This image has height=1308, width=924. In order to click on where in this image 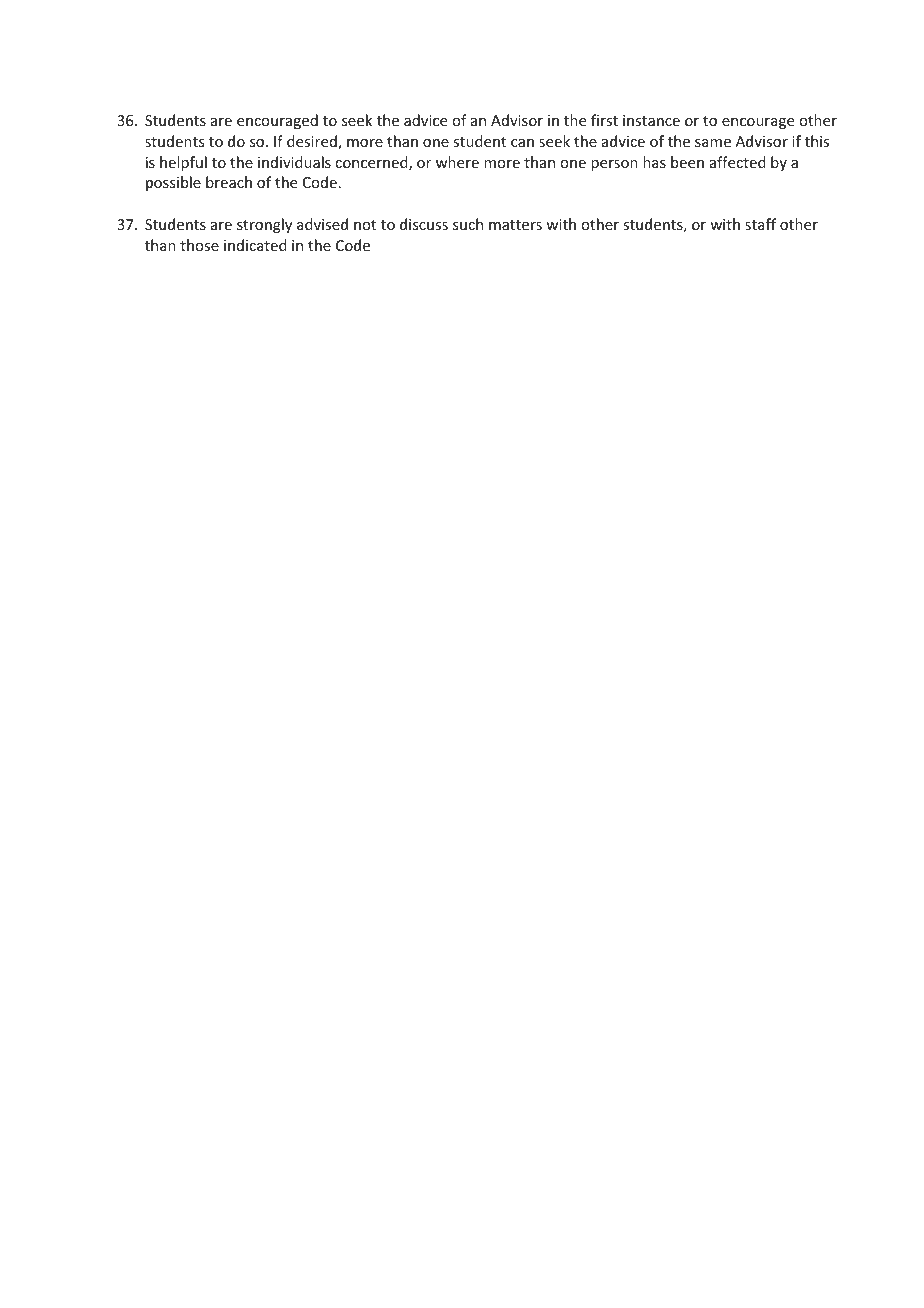, I will do `click(457, 162)`.
